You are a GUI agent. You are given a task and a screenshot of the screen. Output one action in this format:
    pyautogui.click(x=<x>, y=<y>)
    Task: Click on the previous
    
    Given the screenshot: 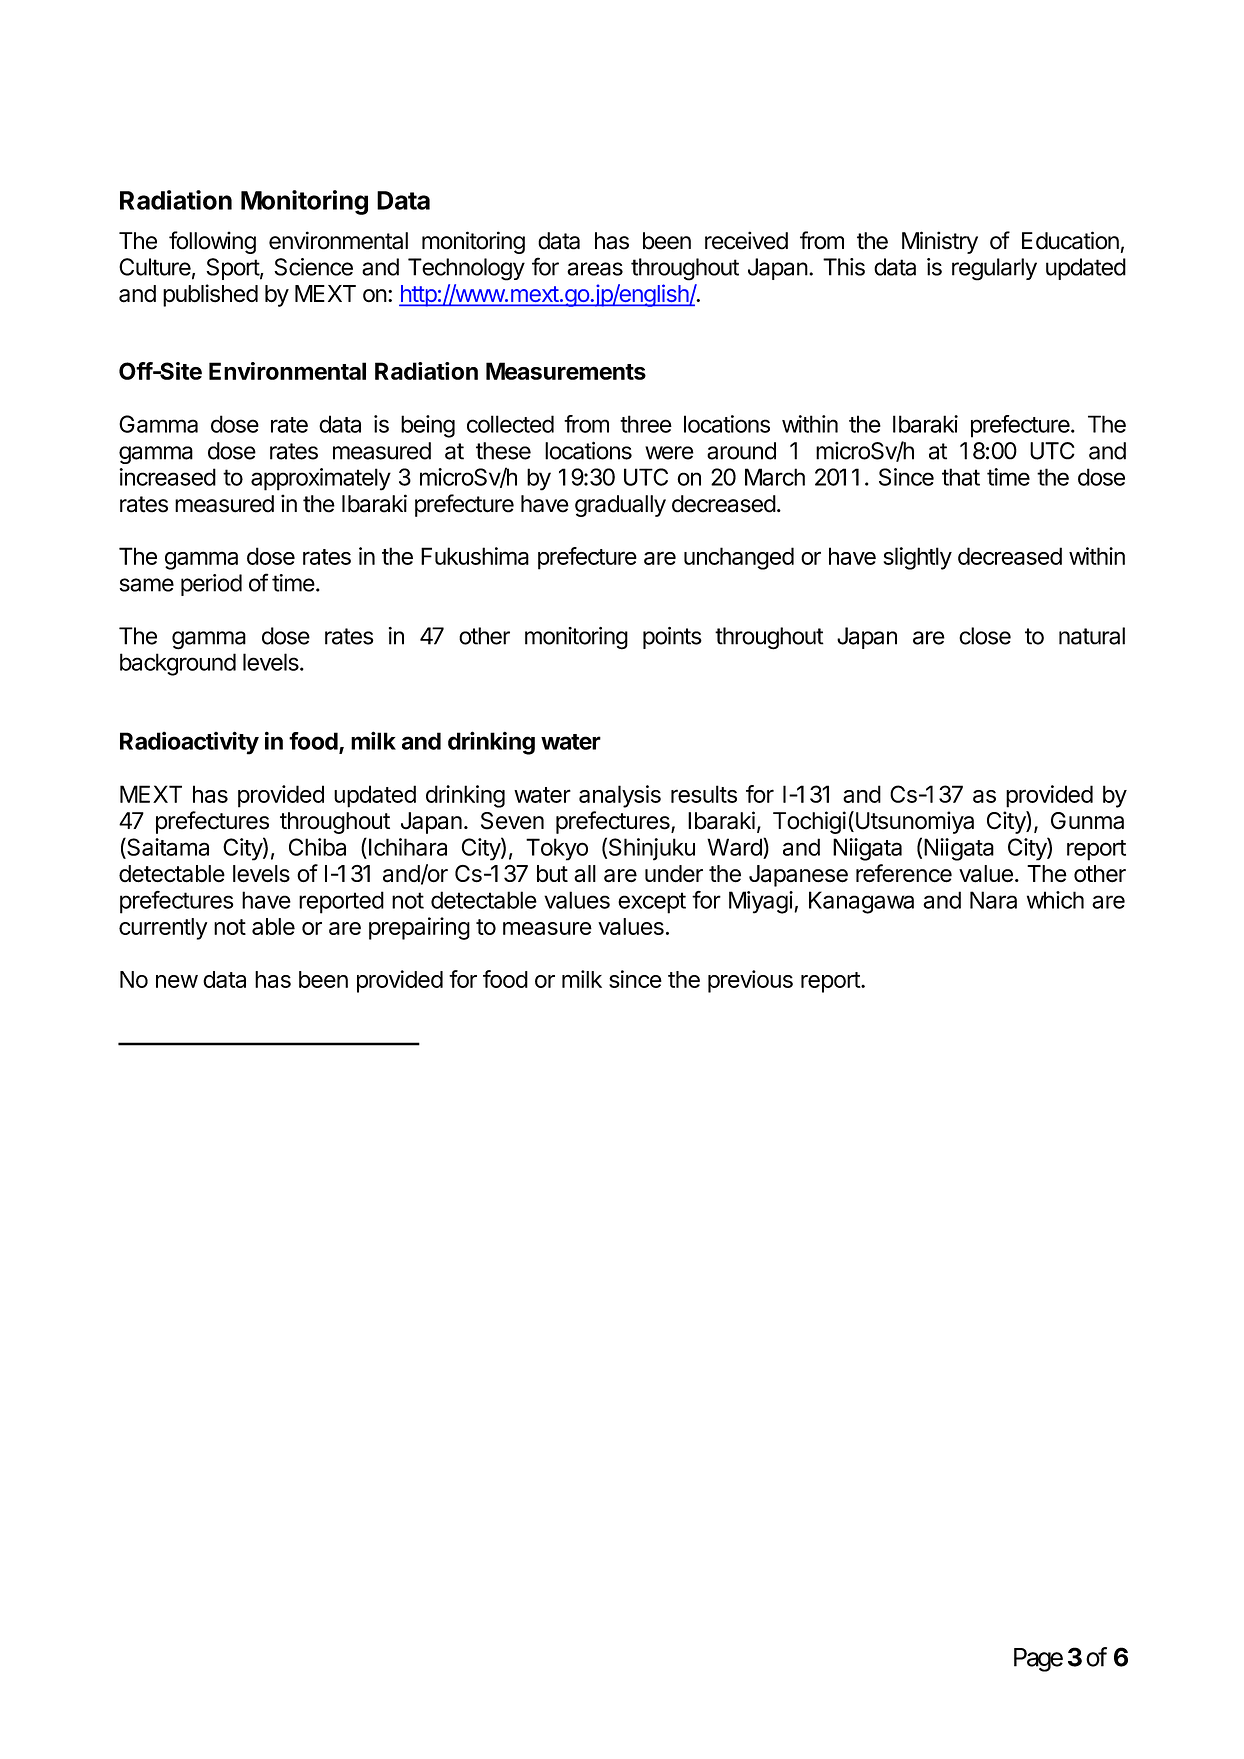 What is the action you would take?
    pyautogui.click(x=750, y=981)
